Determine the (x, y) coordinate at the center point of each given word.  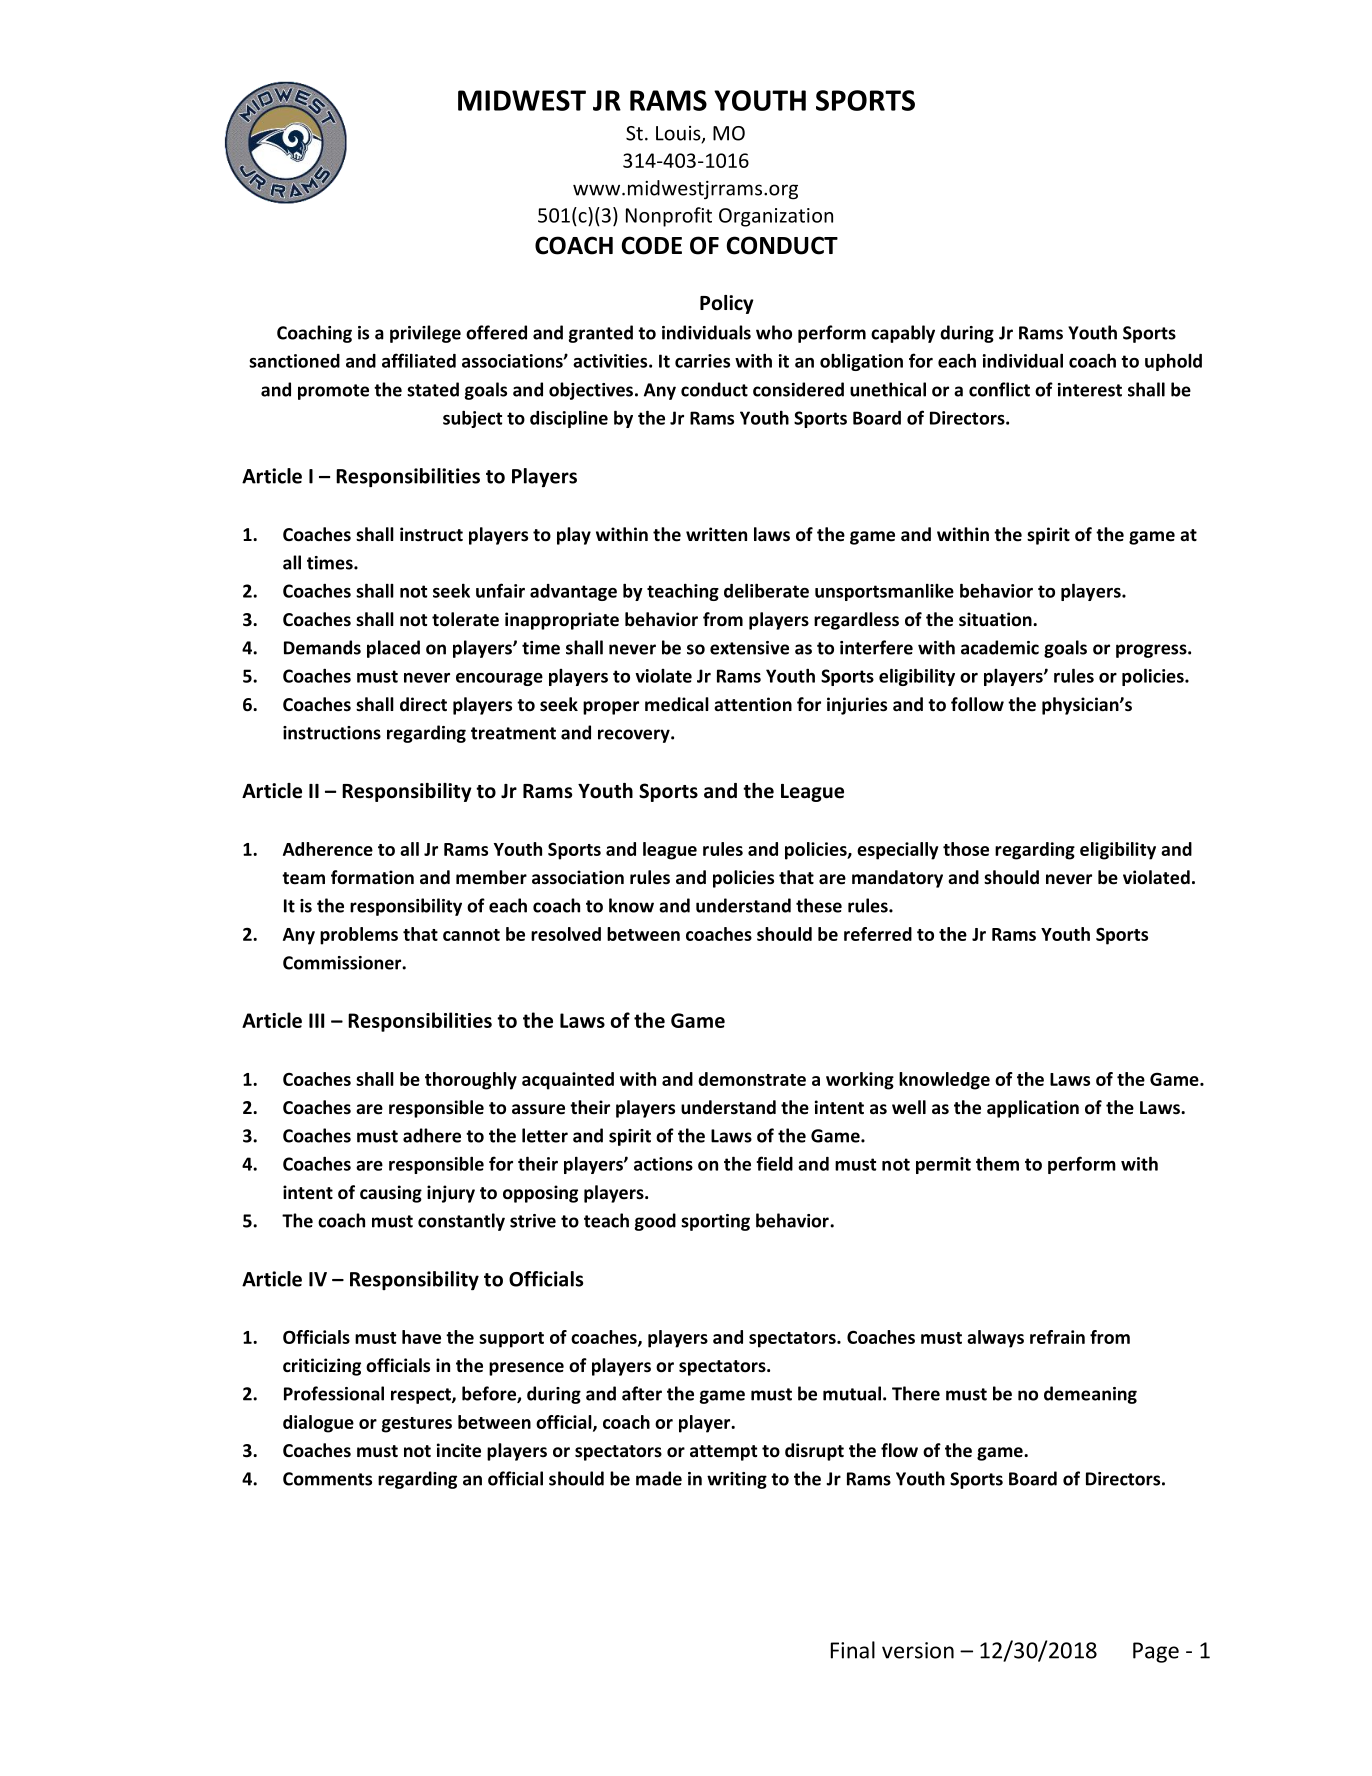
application (1033, 1109)
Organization (776, 217)
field (775, 1163)
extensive (749, 648)
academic (1000, 647)
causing (391, 1194)
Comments (327, 1479)
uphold (1173, 362)
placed (393, 649)
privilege (425, 334)
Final (853, 1650)
